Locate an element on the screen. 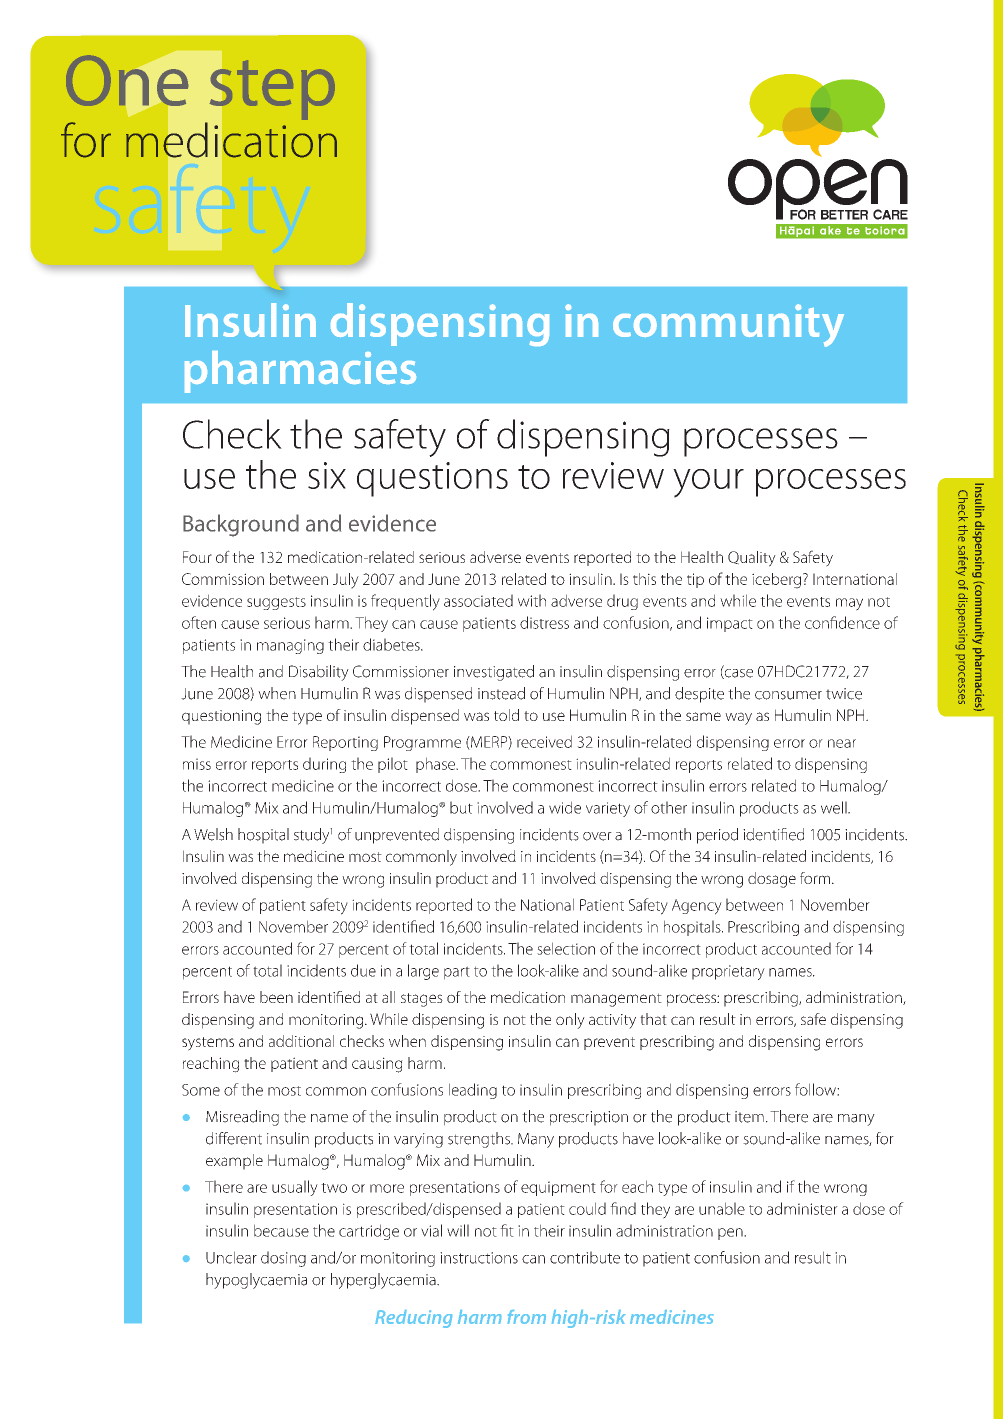 Image resolution: width=1003 pixels, height=1419 pixels. hypoglycaemia is located at coordinates (256, 1281).
